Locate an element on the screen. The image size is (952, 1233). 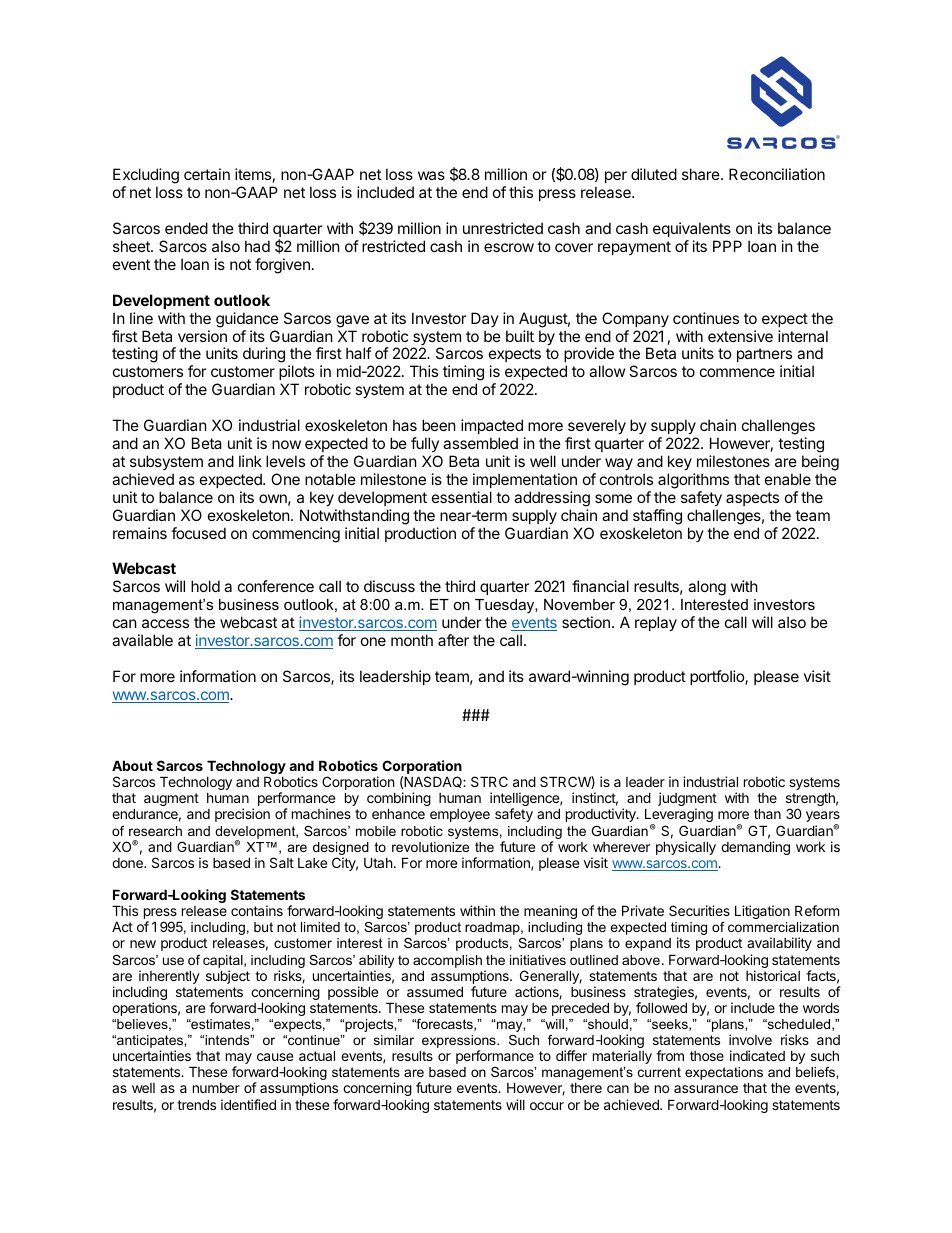
after is located at coordinates (453, 640).
